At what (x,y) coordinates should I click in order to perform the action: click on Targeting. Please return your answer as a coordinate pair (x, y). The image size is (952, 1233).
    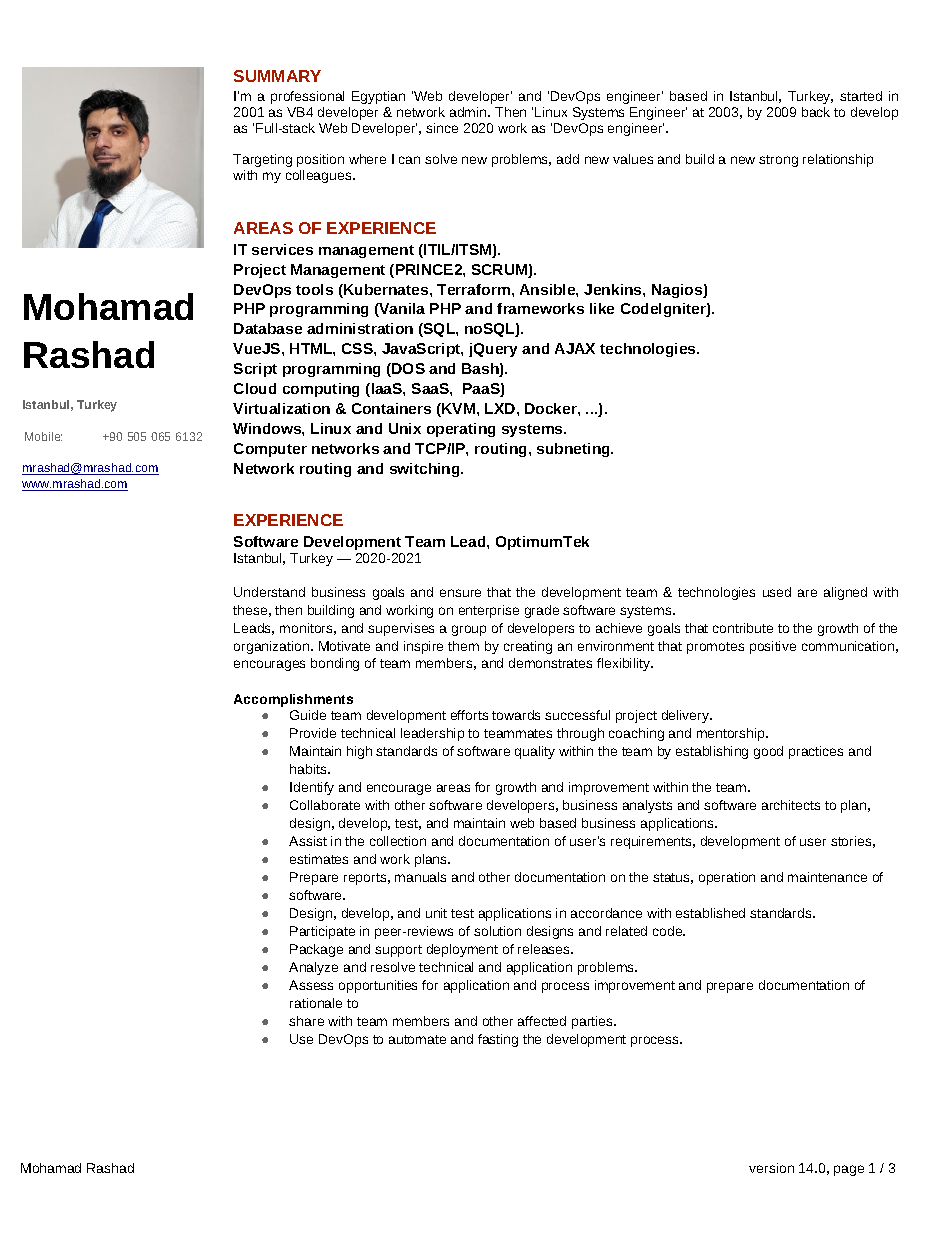
    Looking at the image, I should click on (262, 160).
